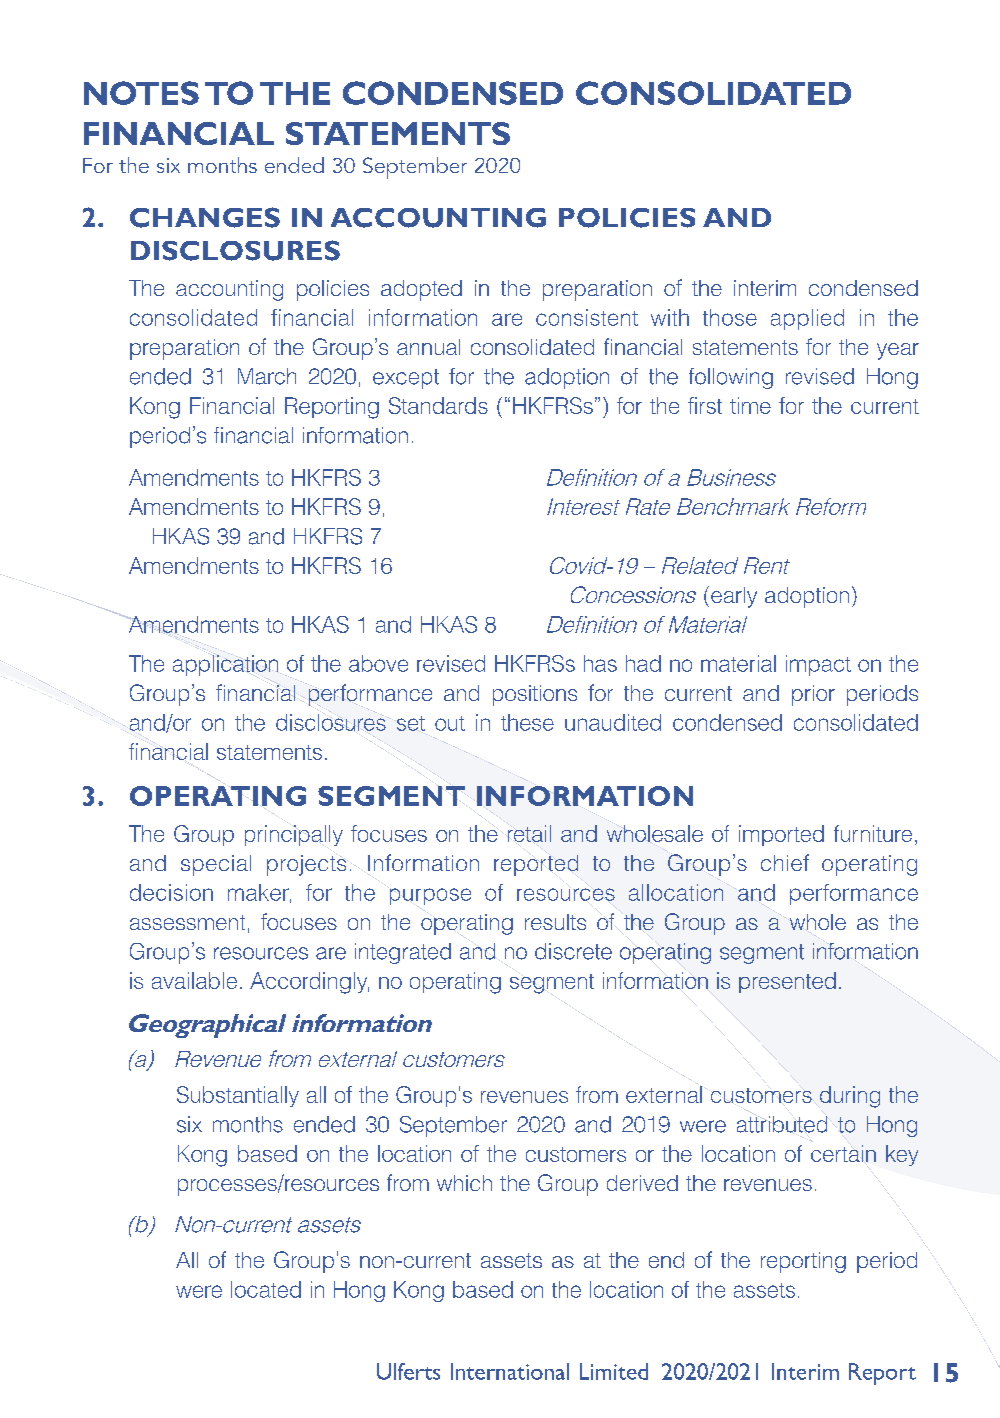  Describe the element at coordinates (807, 319) in the page. I see `applied` at that location.
